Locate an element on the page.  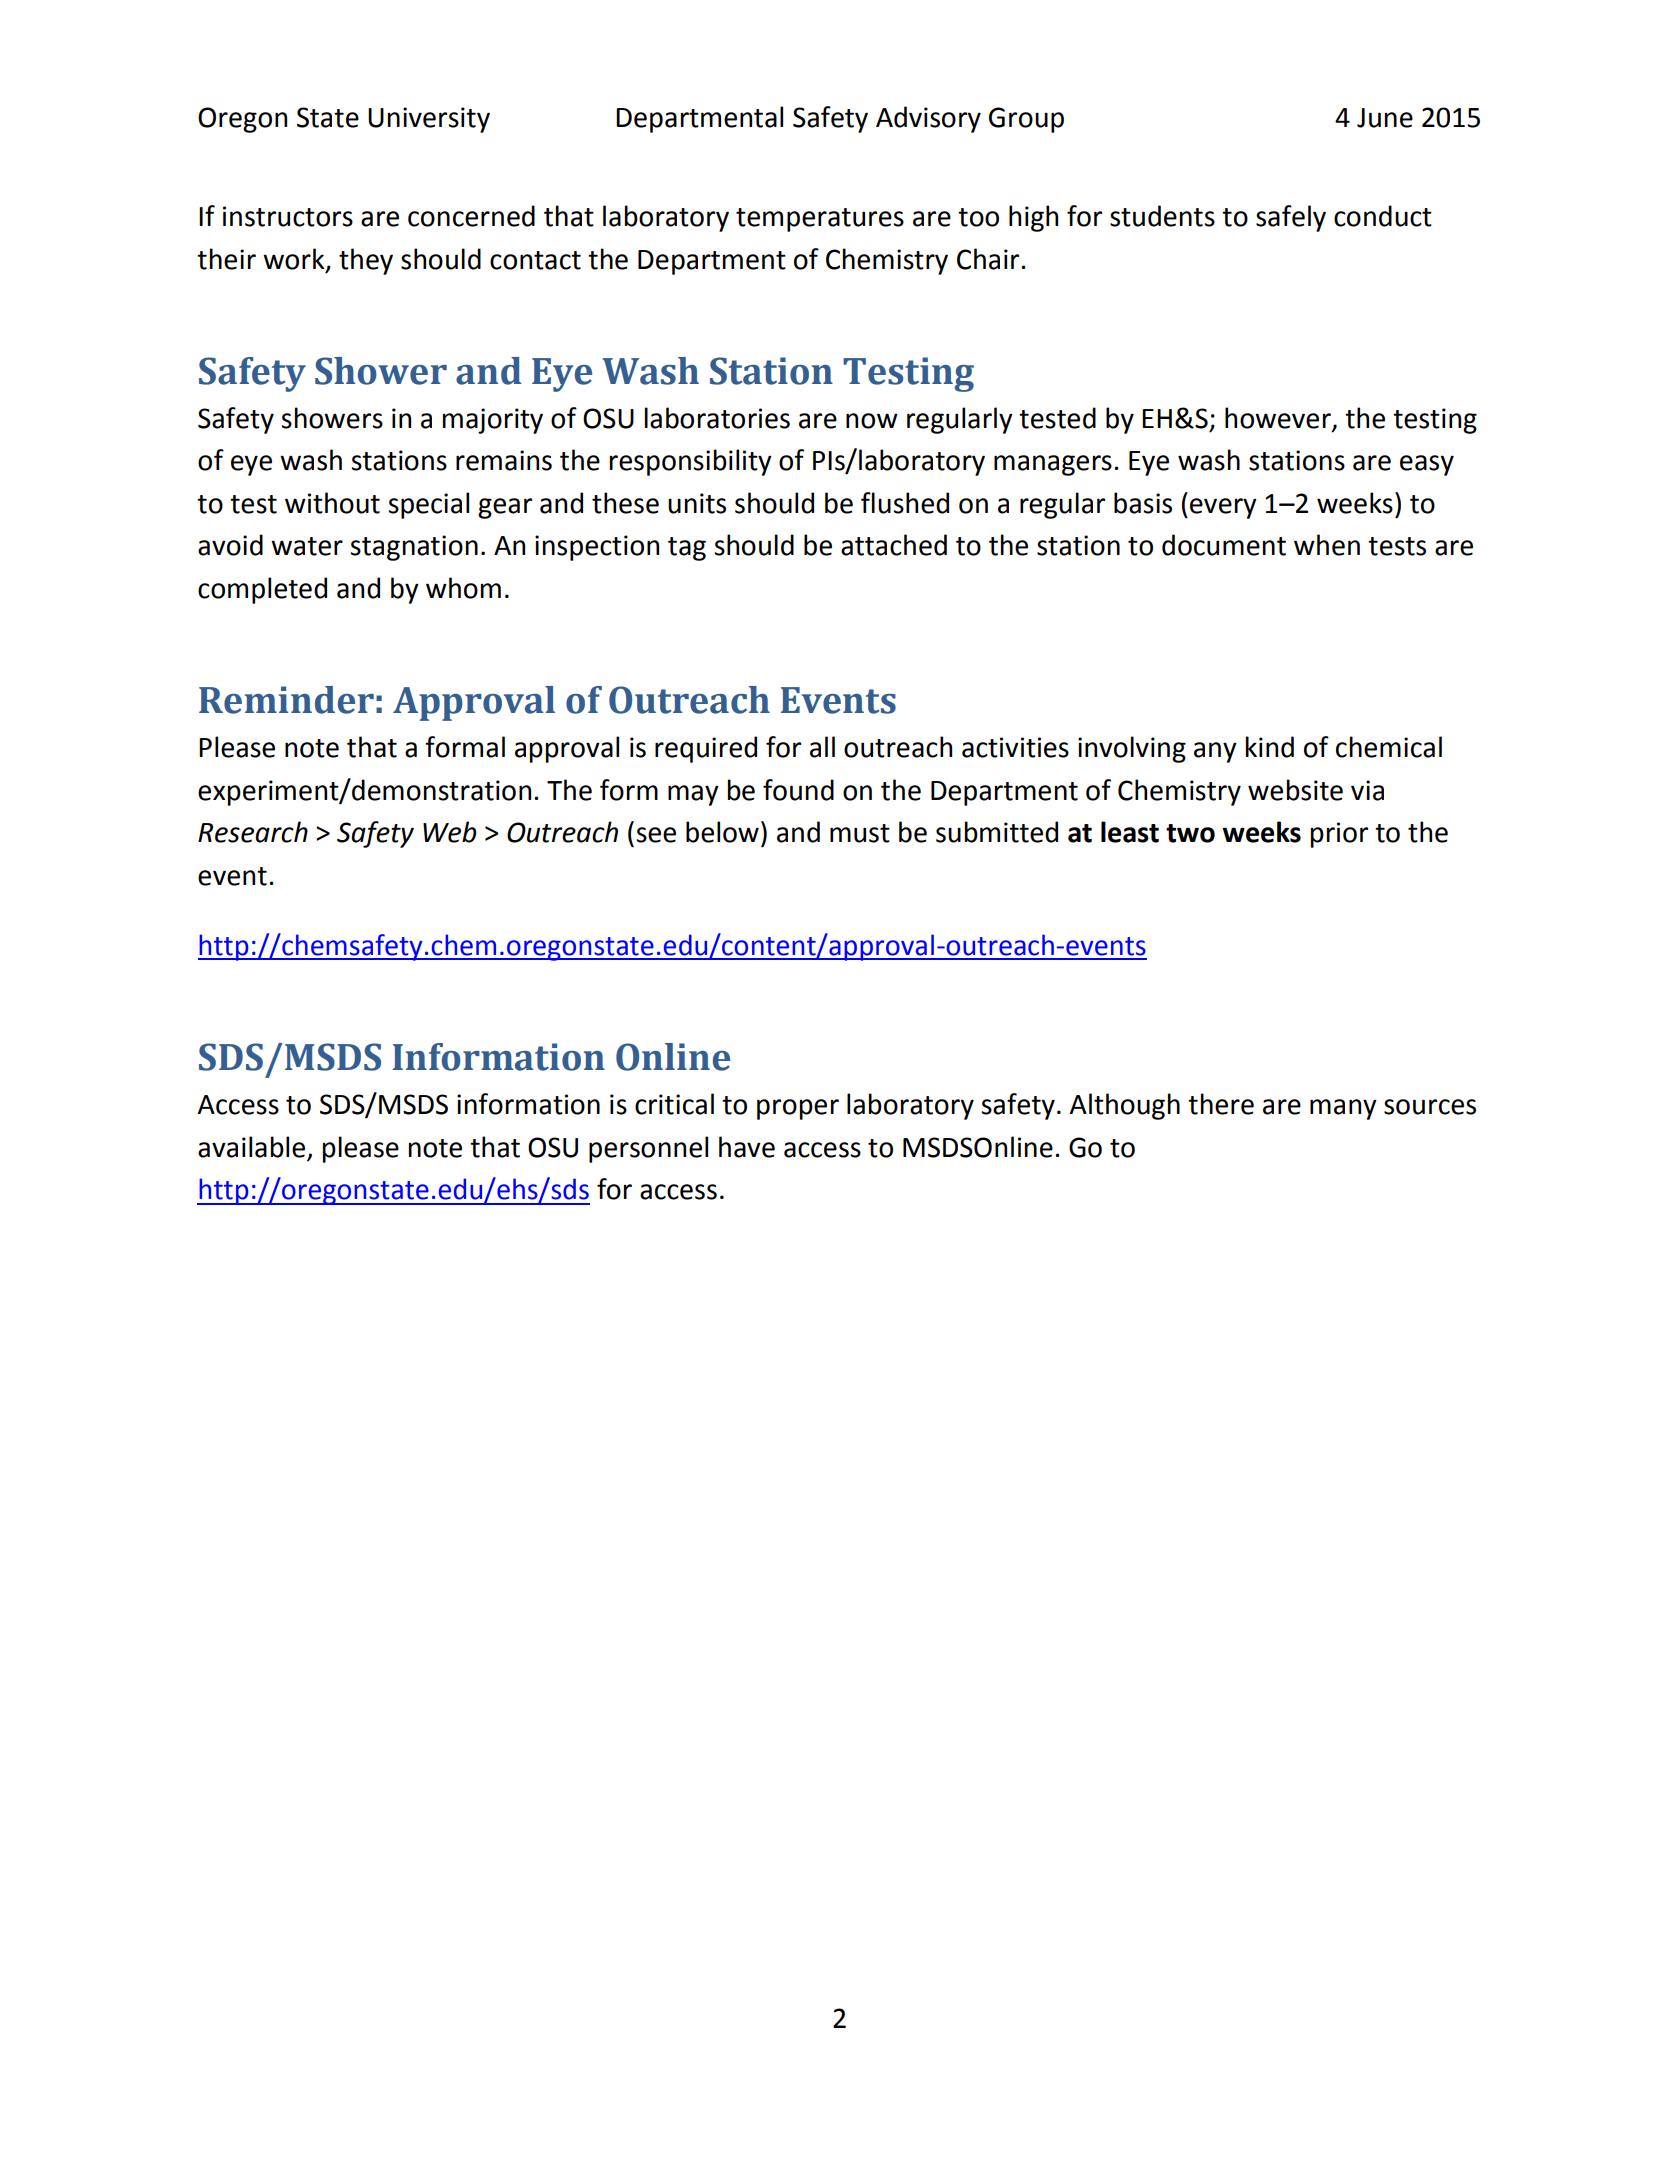
now is located at coordinates (872, 421).
